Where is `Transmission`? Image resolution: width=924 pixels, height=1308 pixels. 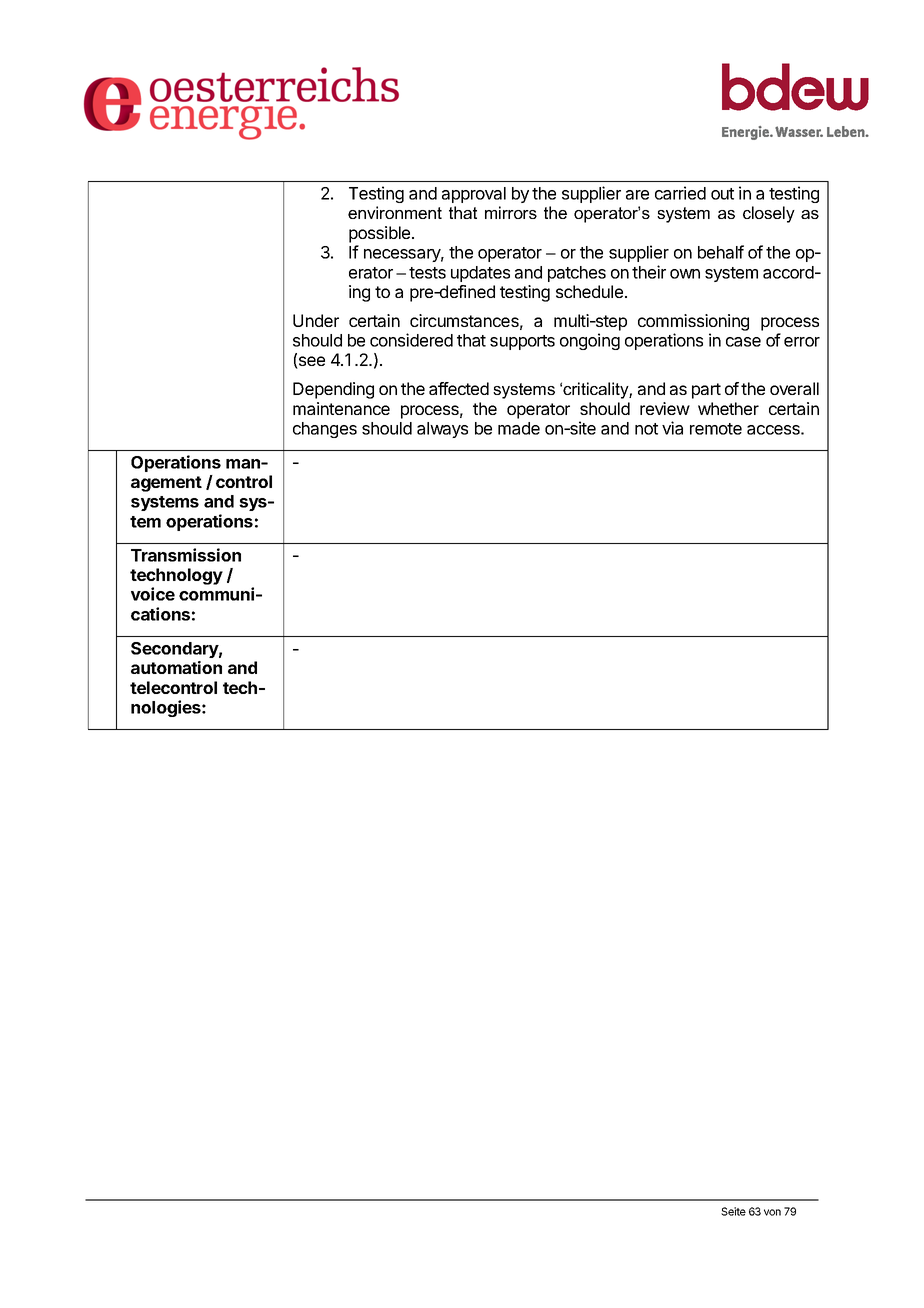
Transmission is located at coordinates (186, 555).
